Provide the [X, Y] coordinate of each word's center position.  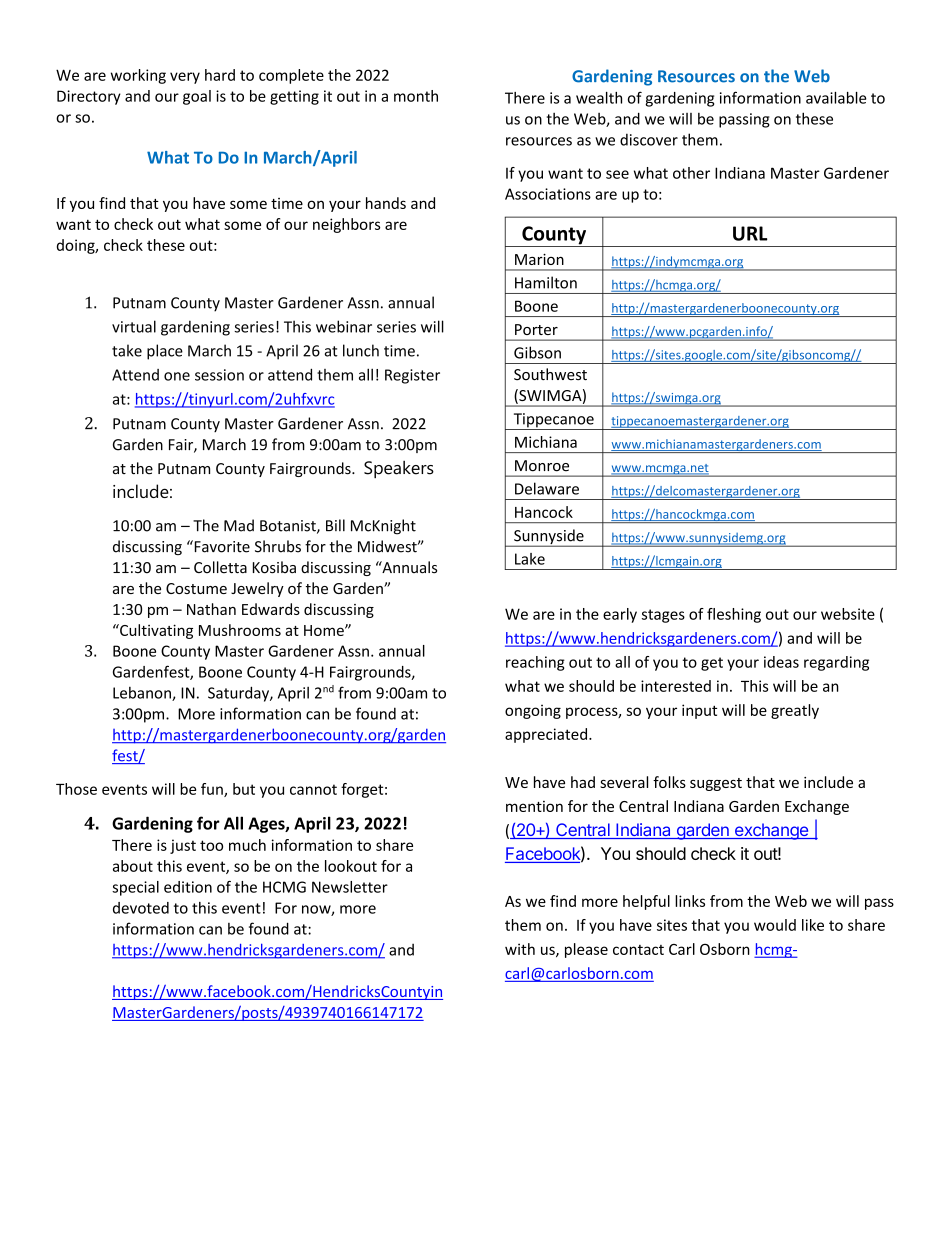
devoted [141, 908]
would [775, 925]
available [836, 98]
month [416, 96]
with [520, 949]
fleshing [734, 615]
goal [197, 97]
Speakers [399, 469]
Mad [239, 525]
